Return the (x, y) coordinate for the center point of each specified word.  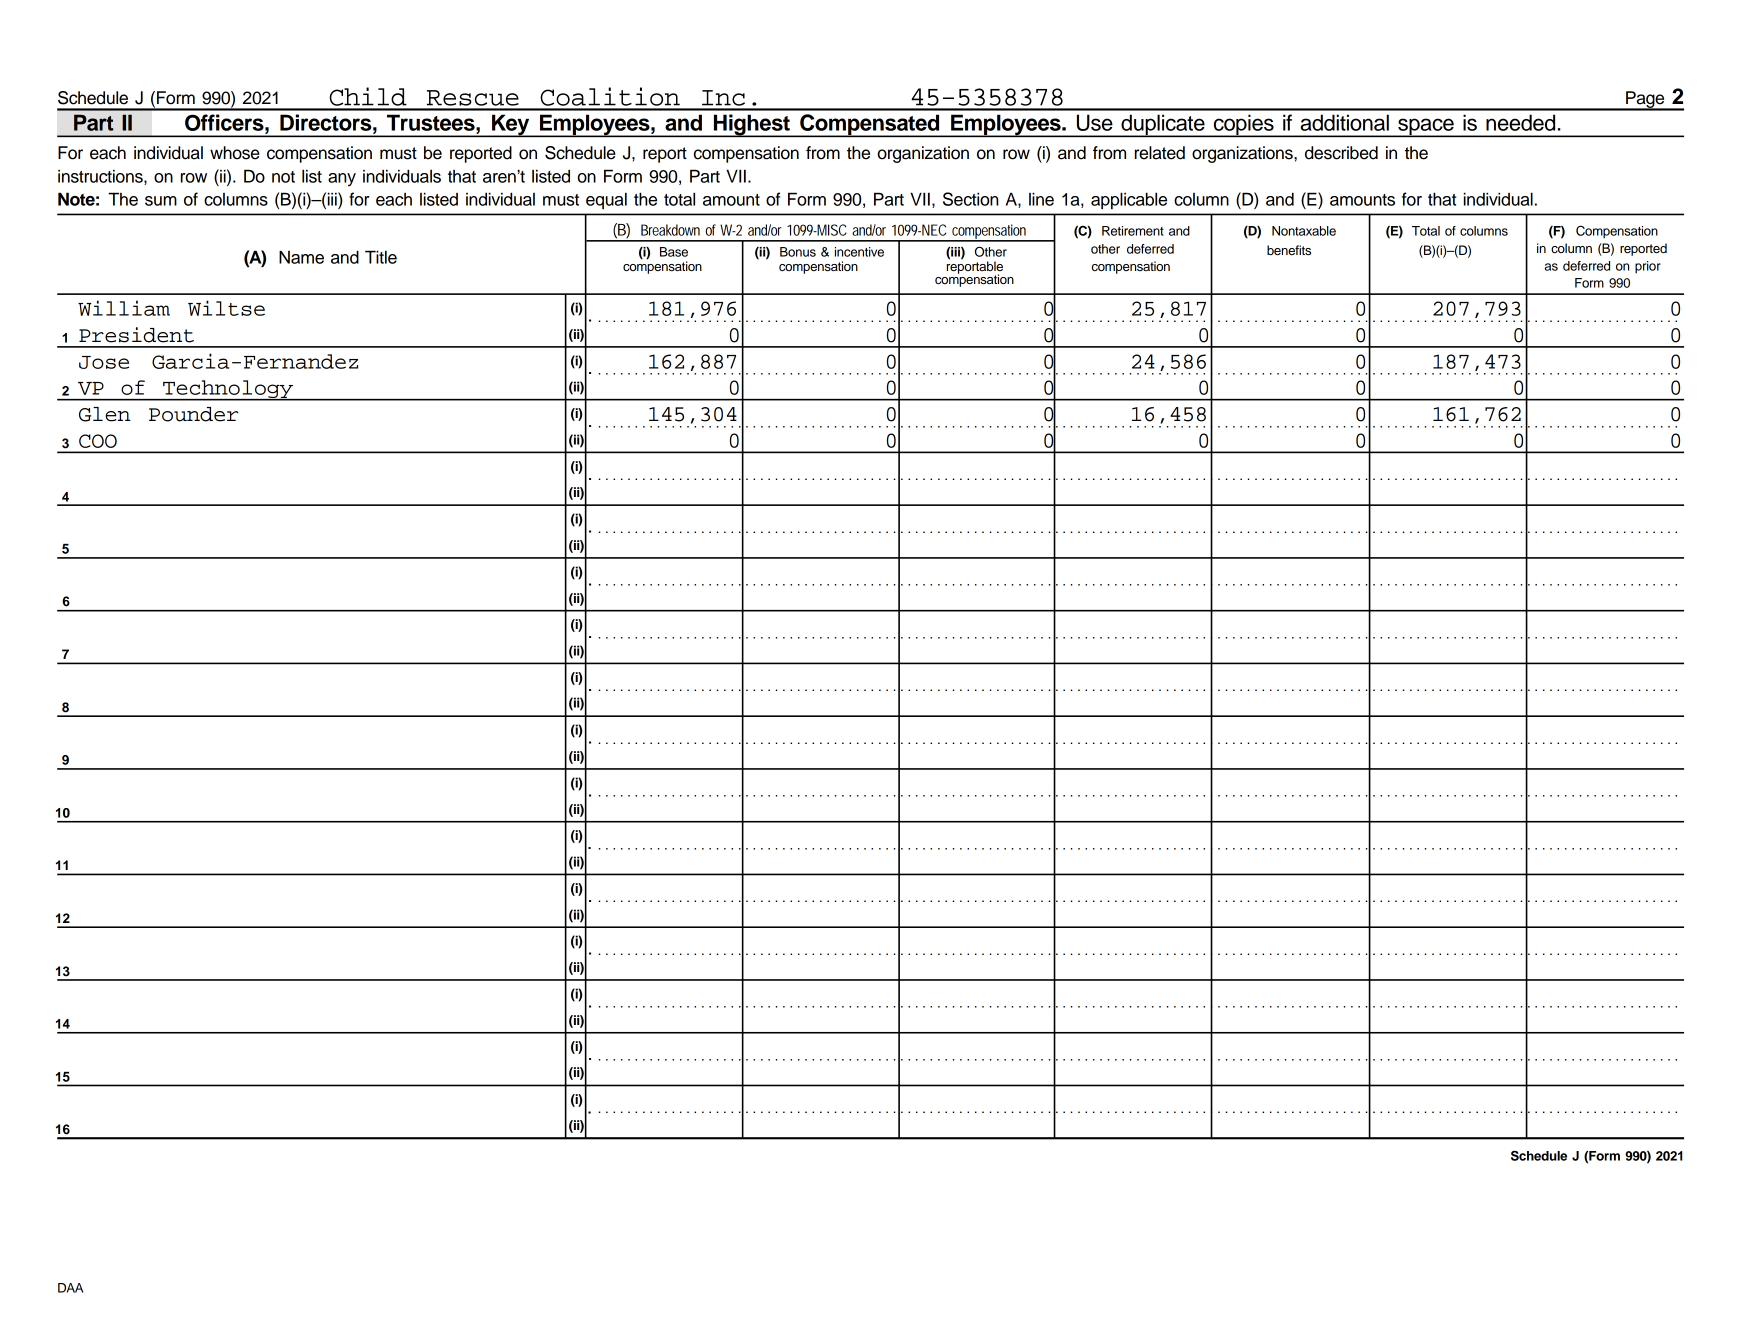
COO (98, 441)
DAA (70, 1288)
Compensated (870, 125)
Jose (104, 362)
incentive (859, 252)
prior (1648, 267)
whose (235, 153)
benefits (1289, 250)
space (1426, 127)
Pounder (194, 414)
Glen (105, 414)
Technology (228, 390)
